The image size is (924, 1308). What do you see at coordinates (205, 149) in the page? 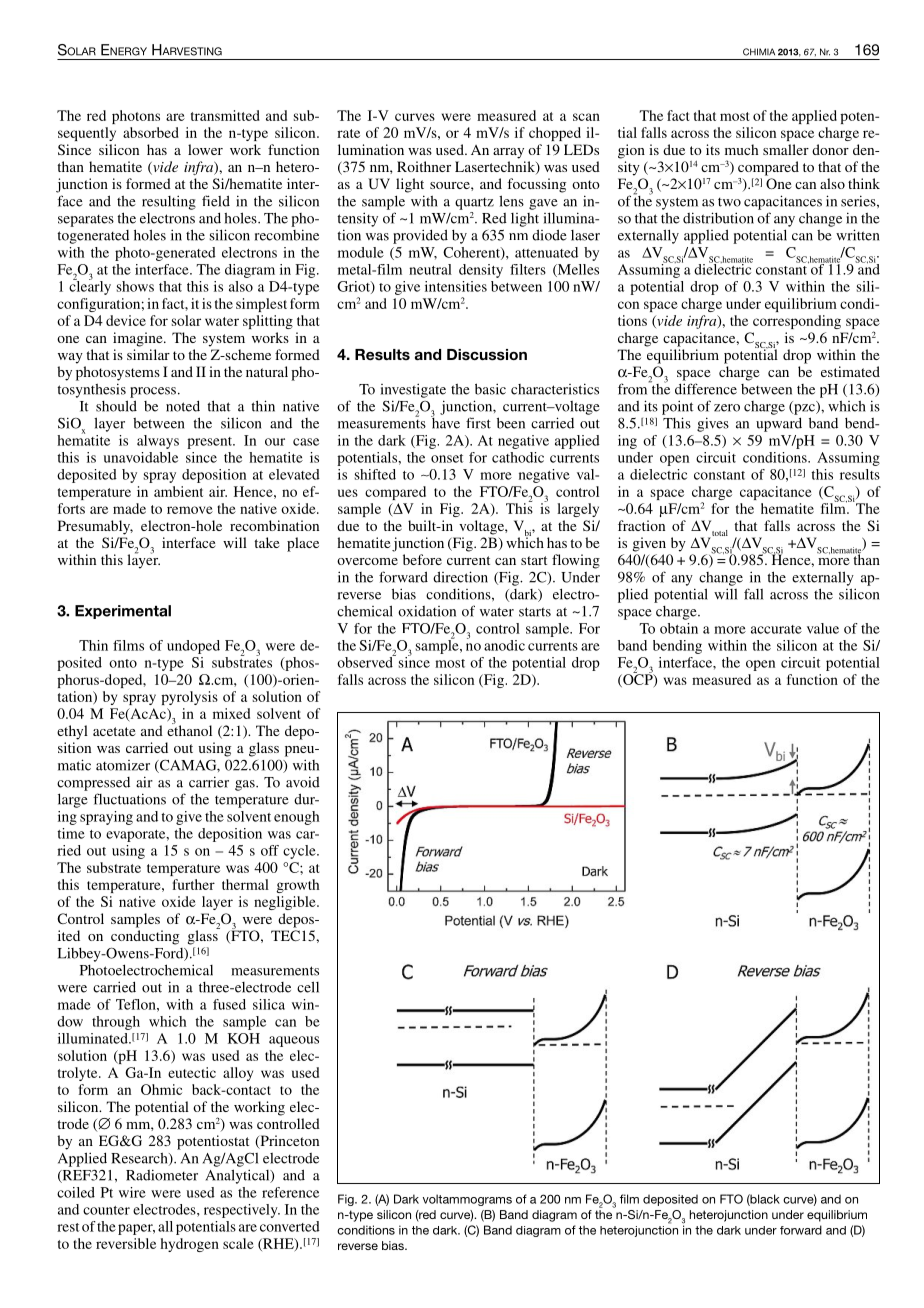
I see `lower` at bounding box center [205, 149].
